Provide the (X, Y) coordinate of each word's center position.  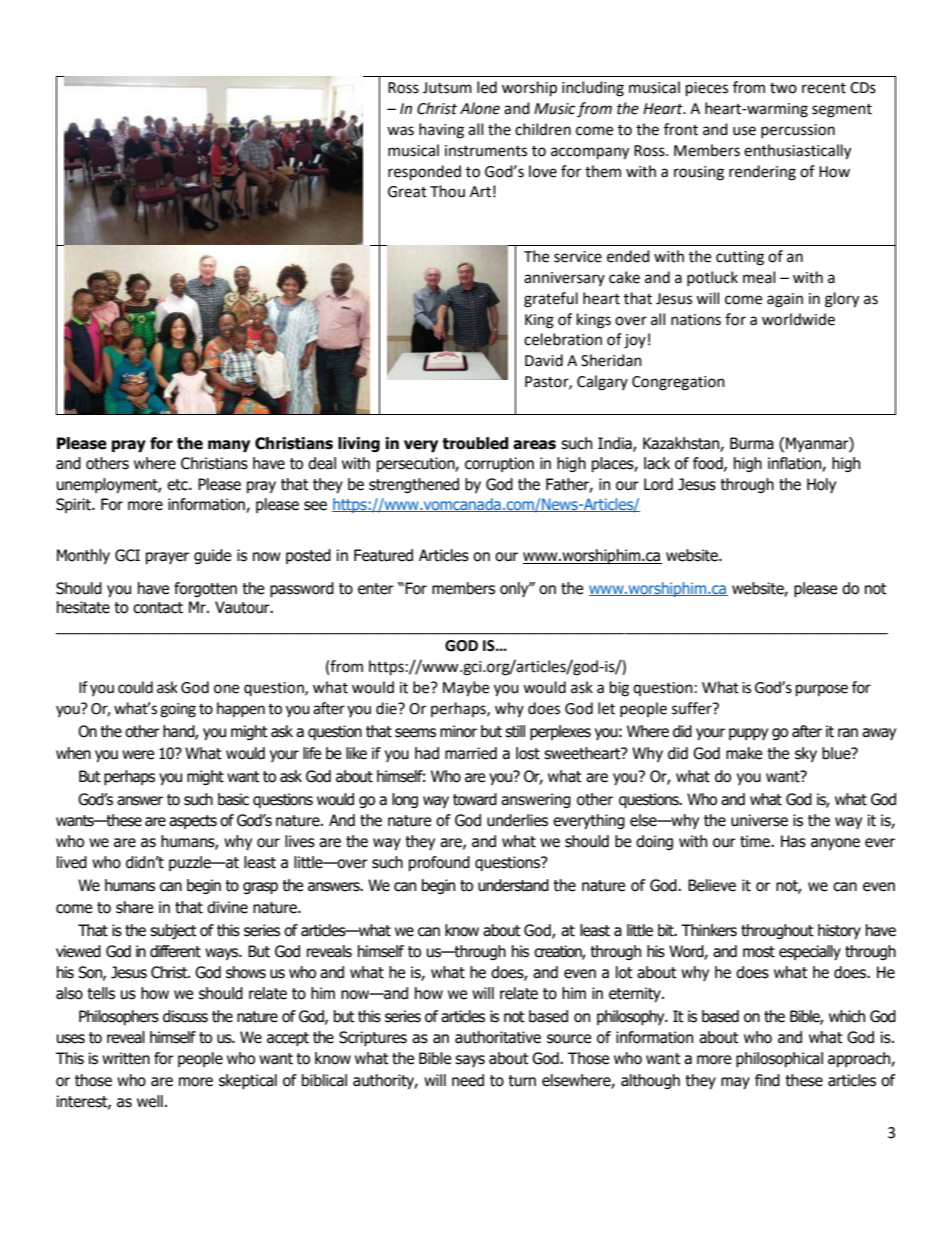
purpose (822, 690)
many (229, 446)
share (134, 907)
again (785, 300)
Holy (821, 485)
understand (513, 885)
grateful (551, 300)
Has (793, 841)
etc (178, 485)
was (400, 131)
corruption (499, 464)
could (135, 687)
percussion (798, 131)
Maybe (466, 689)
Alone (480, 108)
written (126, 1058)
